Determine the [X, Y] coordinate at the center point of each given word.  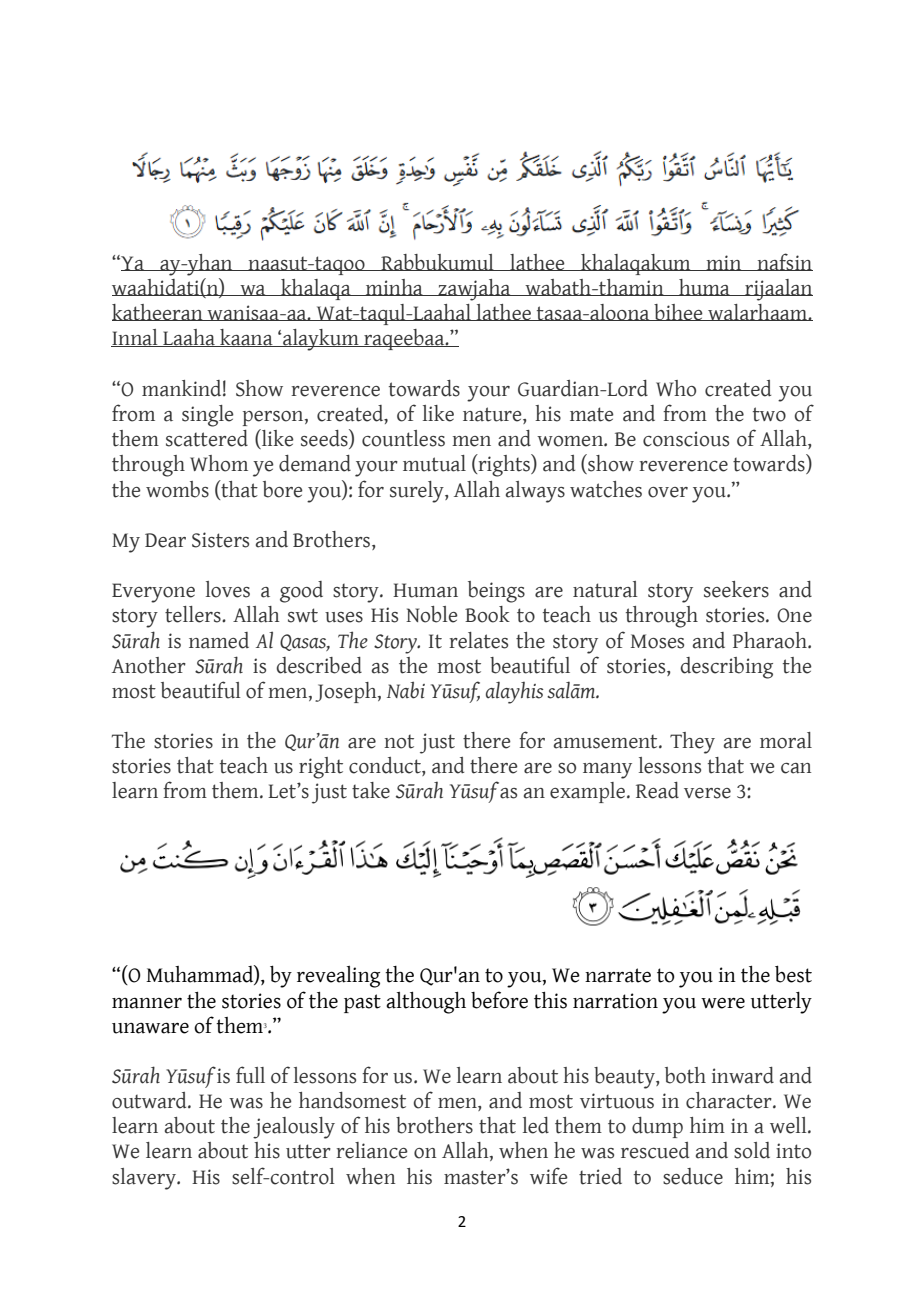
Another [149, 665]
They [692, 743]
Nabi [406, 690]
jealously [294, 1128]
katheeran [158, 312]
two [769, 414]
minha [394, 287]
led [536, 1125]
